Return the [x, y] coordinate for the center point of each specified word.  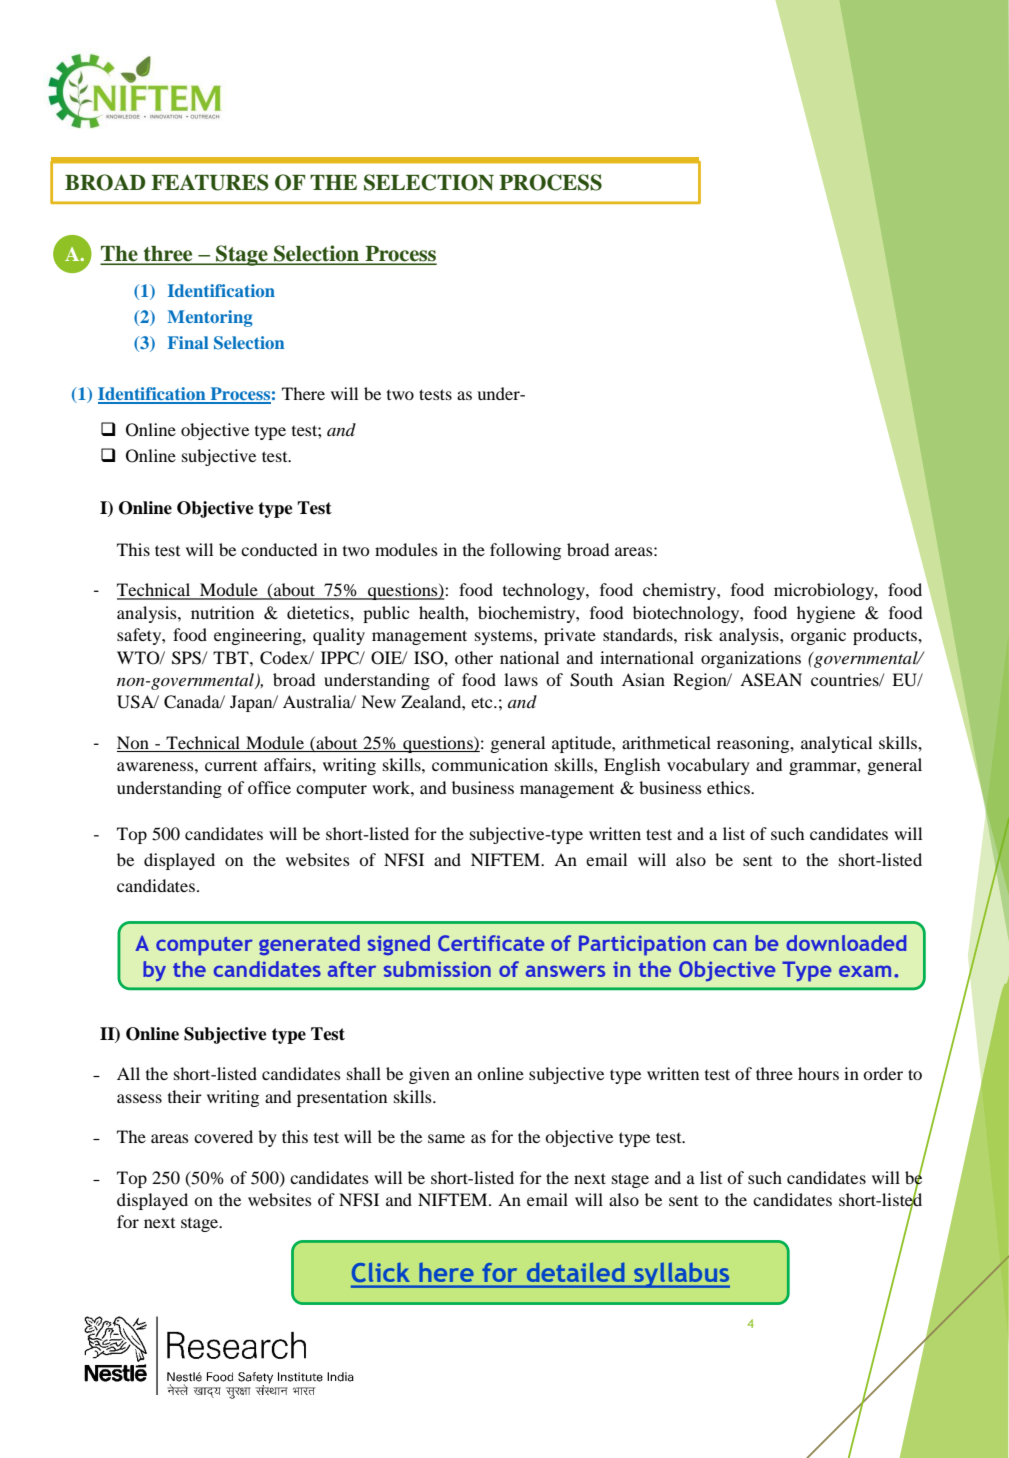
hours [818, 1073]
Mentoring [210, 318]
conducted [279, 549]
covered [223, 1136]
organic [818, 636]
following [525, 551]
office [269, 787]
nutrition [222, 612]
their [185, 1096]
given [429, 1075]
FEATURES [210, 182]
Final [188, 342]
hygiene [826, 614]
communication [490, 764]
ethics [729, 787]
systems [505, 637]
